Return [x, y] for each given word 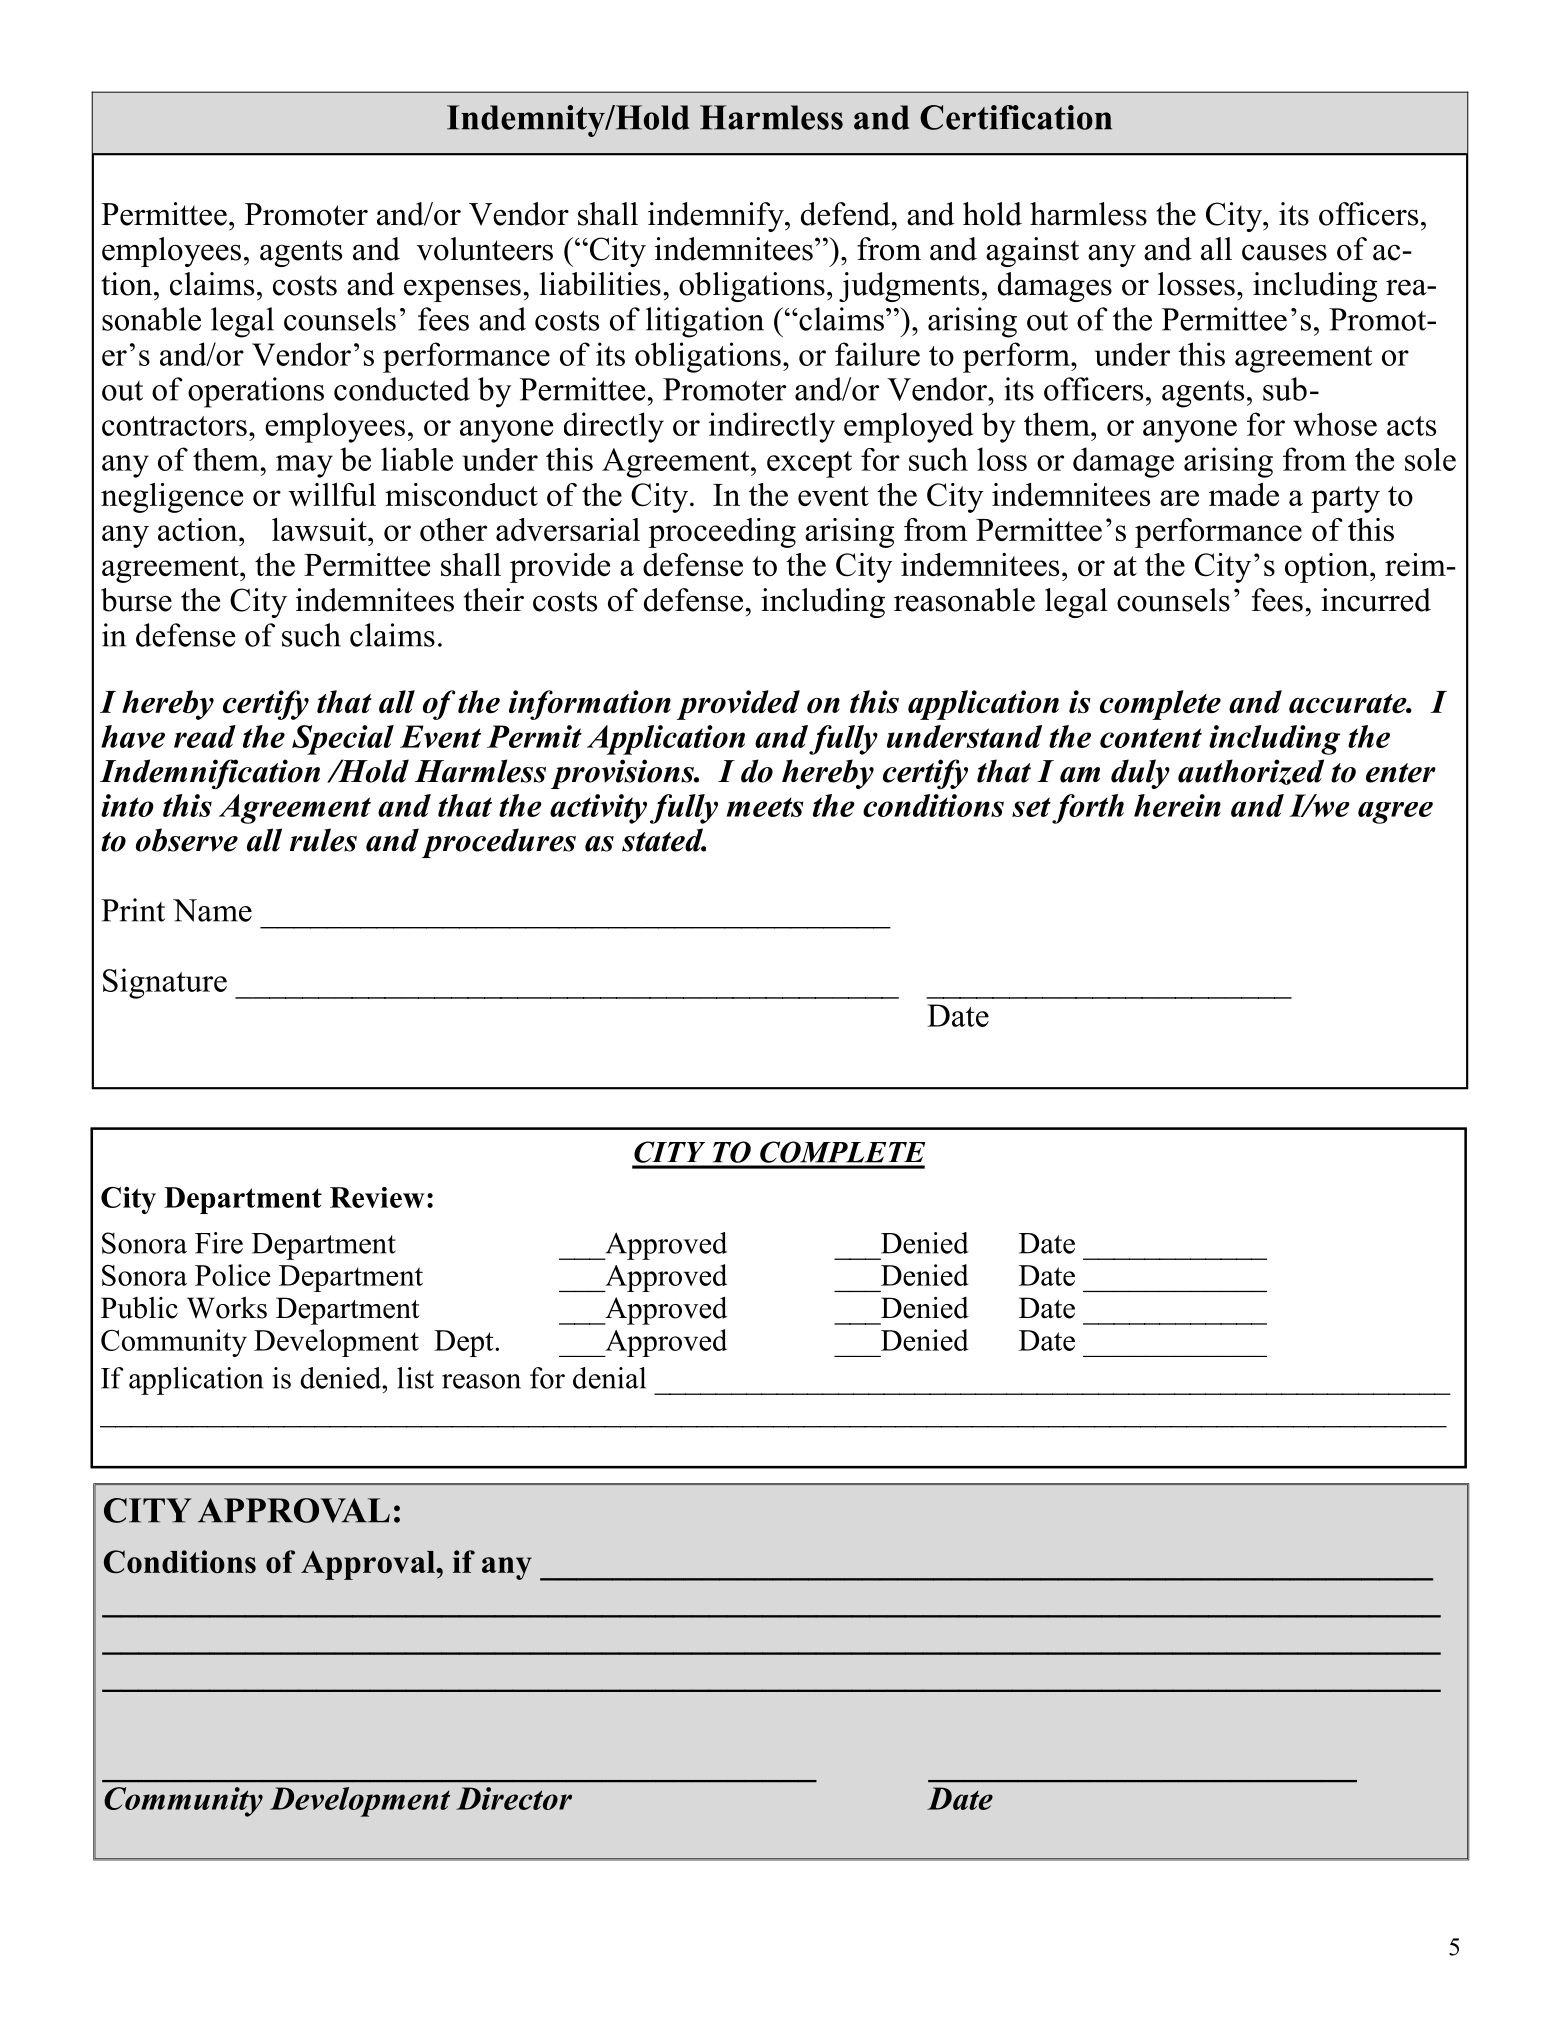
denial [609, 1378]
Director [514, 1798]
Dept [465, 1343]
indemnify [717, 217]
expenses [462, 290]
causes [1284, 253]
